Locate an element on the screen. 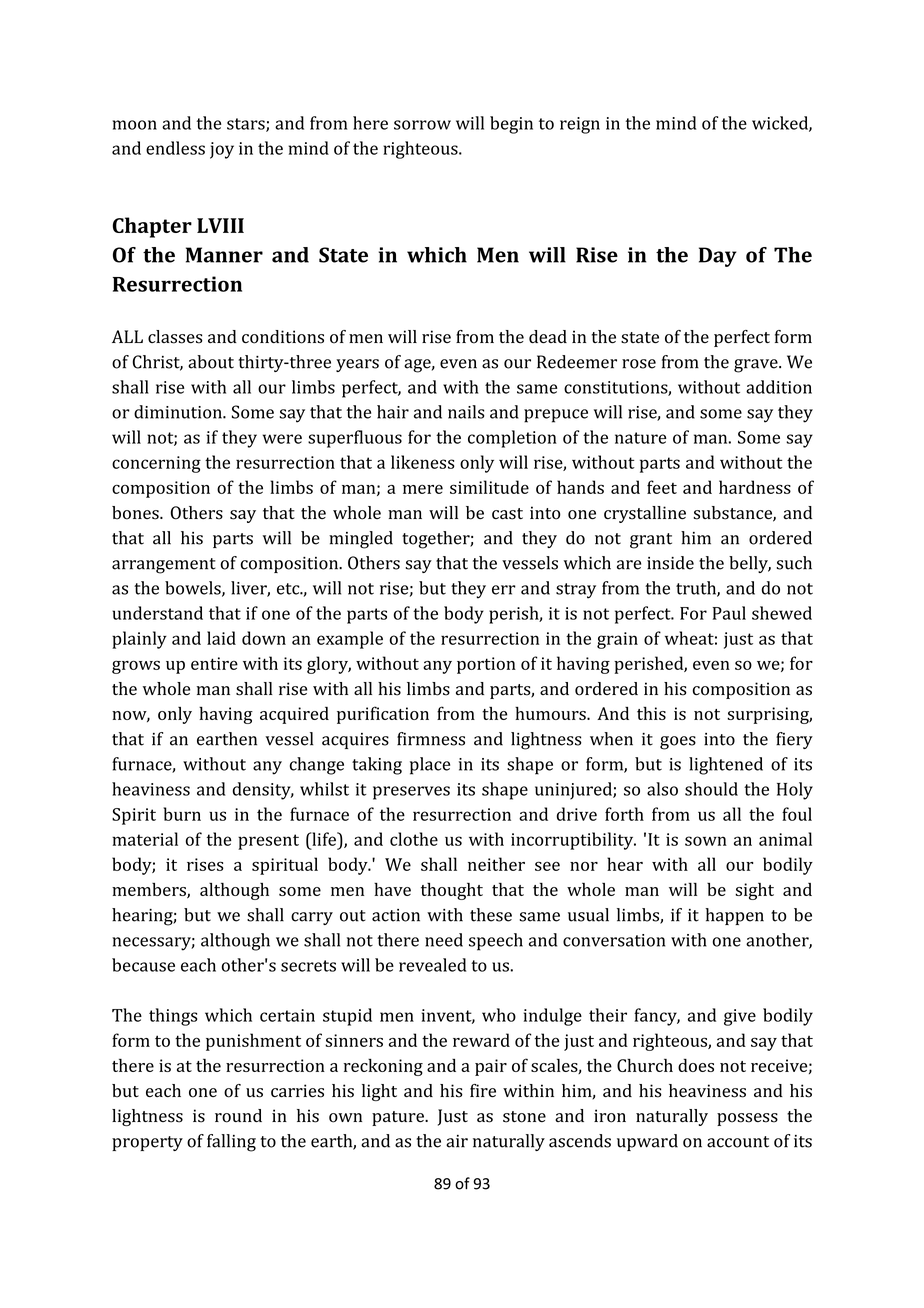 This screenshot has width=924, height=1308. joy is located at coordinates (222, 150).
